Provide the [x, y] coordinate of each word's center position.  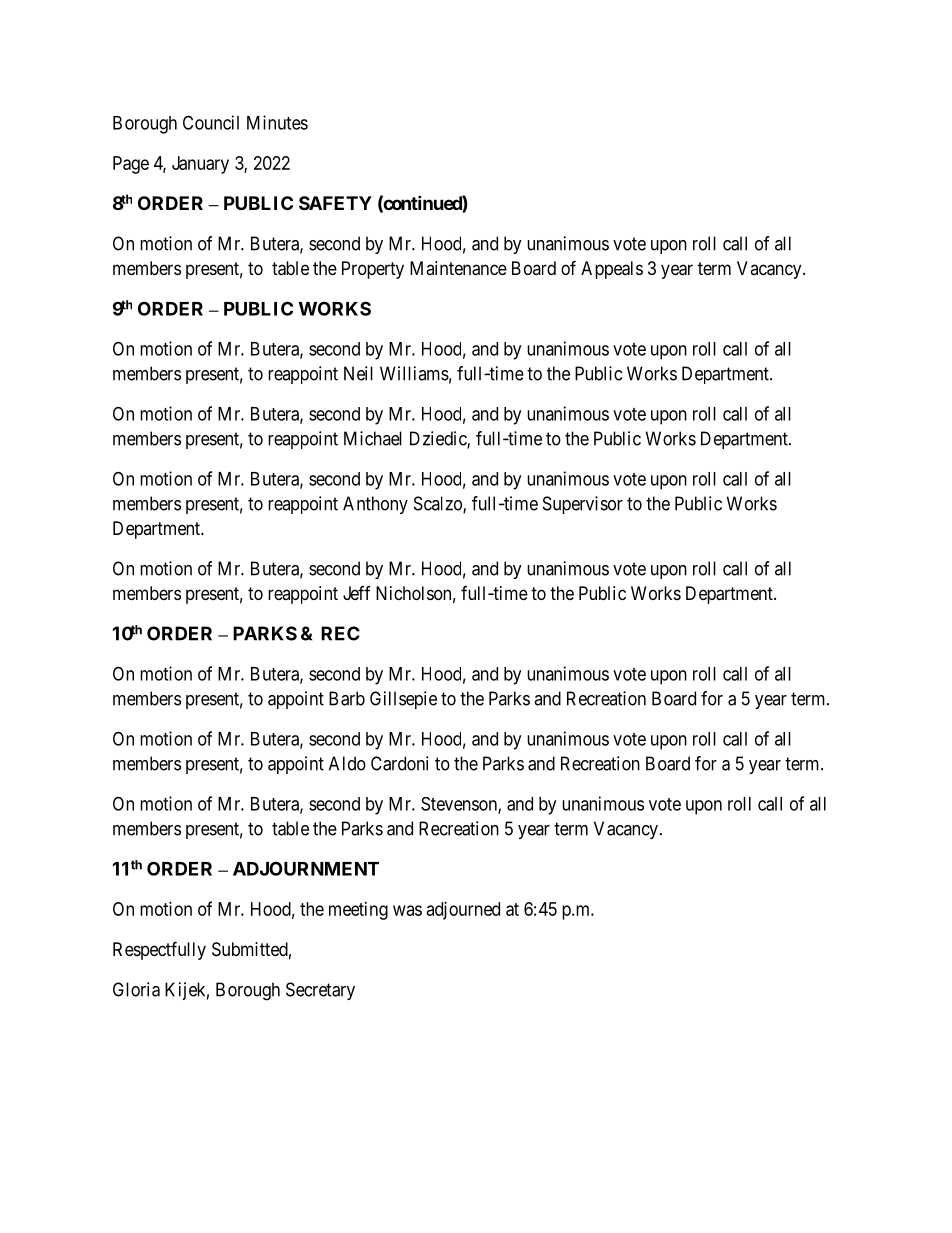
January [200, 165]
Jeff [357, 593]
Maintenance [458, 268]
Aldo [347, 763]
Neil [358, 373]
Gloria [136, 989]
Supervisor [583, 505]
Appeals [612, 270]
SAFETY [335, 203]
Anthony [375, 505]
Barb [347, 698]
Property [373, 270]
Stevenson [460, 805]
